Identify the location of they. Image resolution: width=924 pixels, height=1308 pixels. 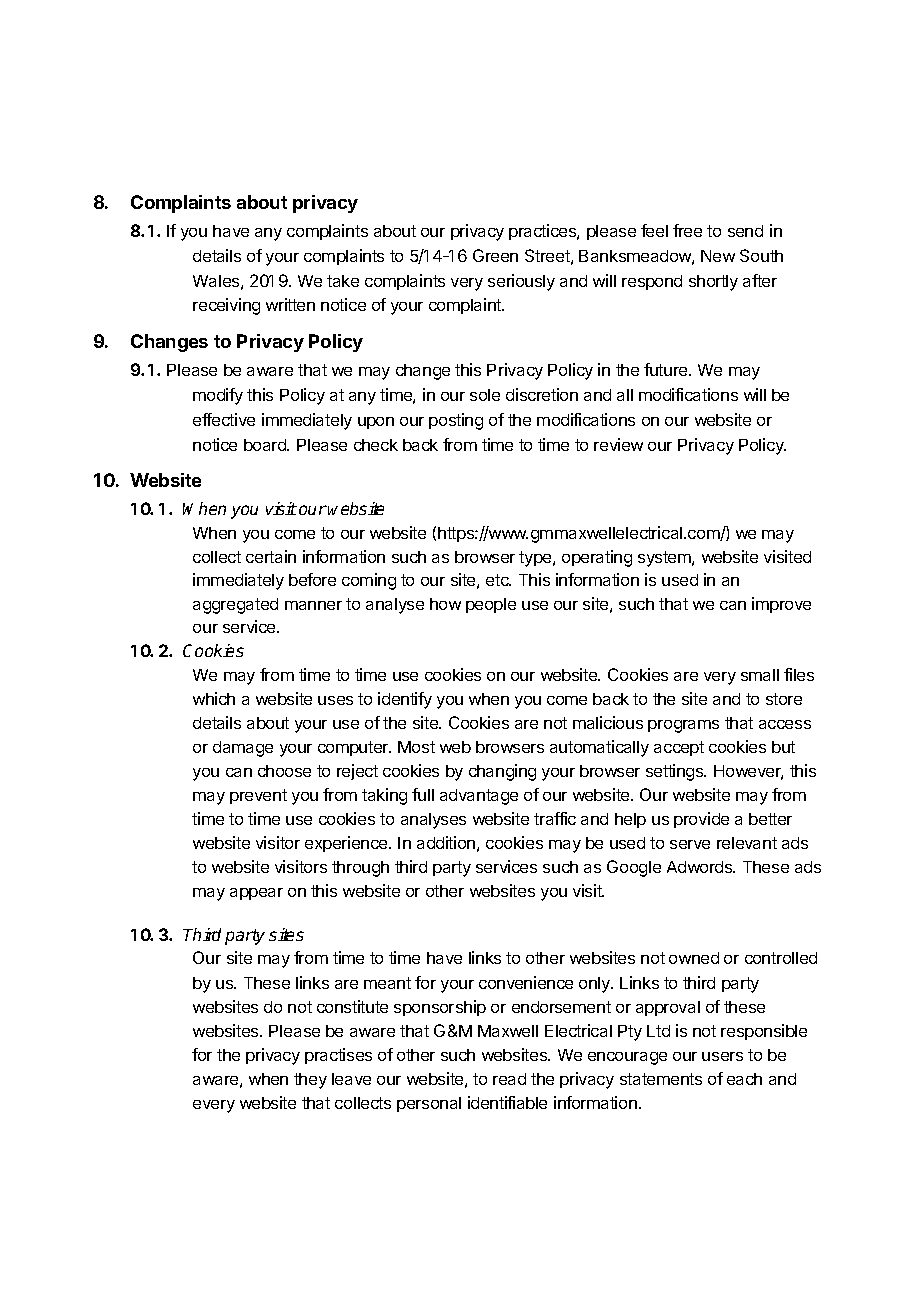
(310, 1081).
